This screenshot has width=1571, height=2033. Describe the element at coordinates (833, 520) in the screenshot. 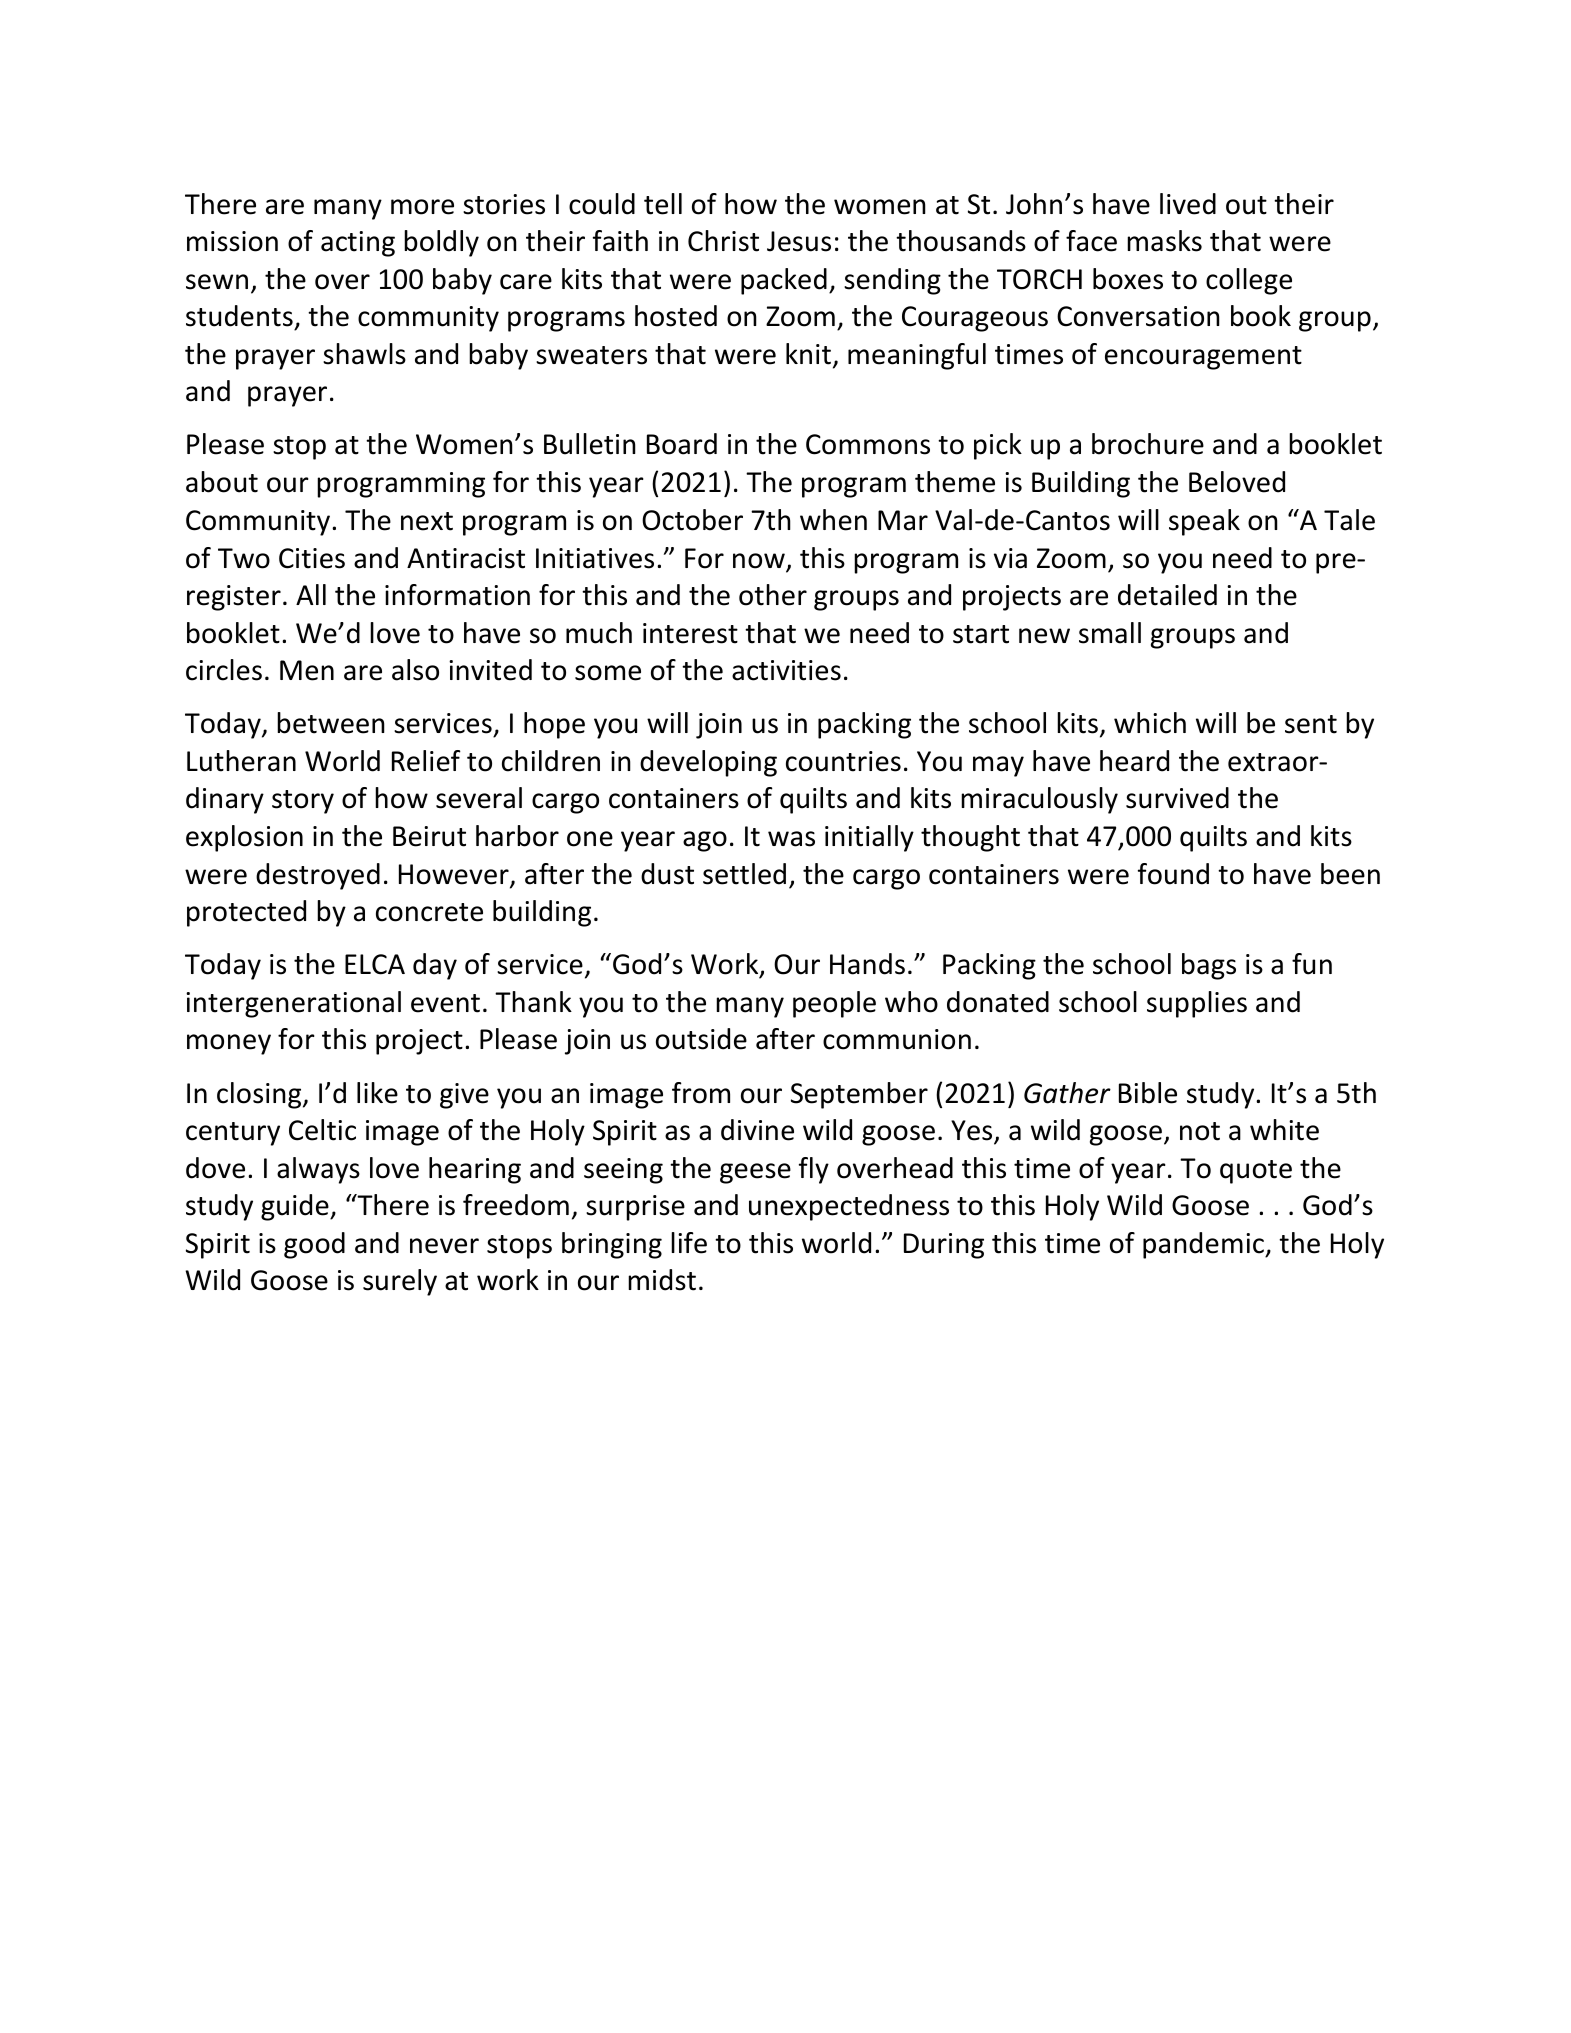

I see `when` at that location.
